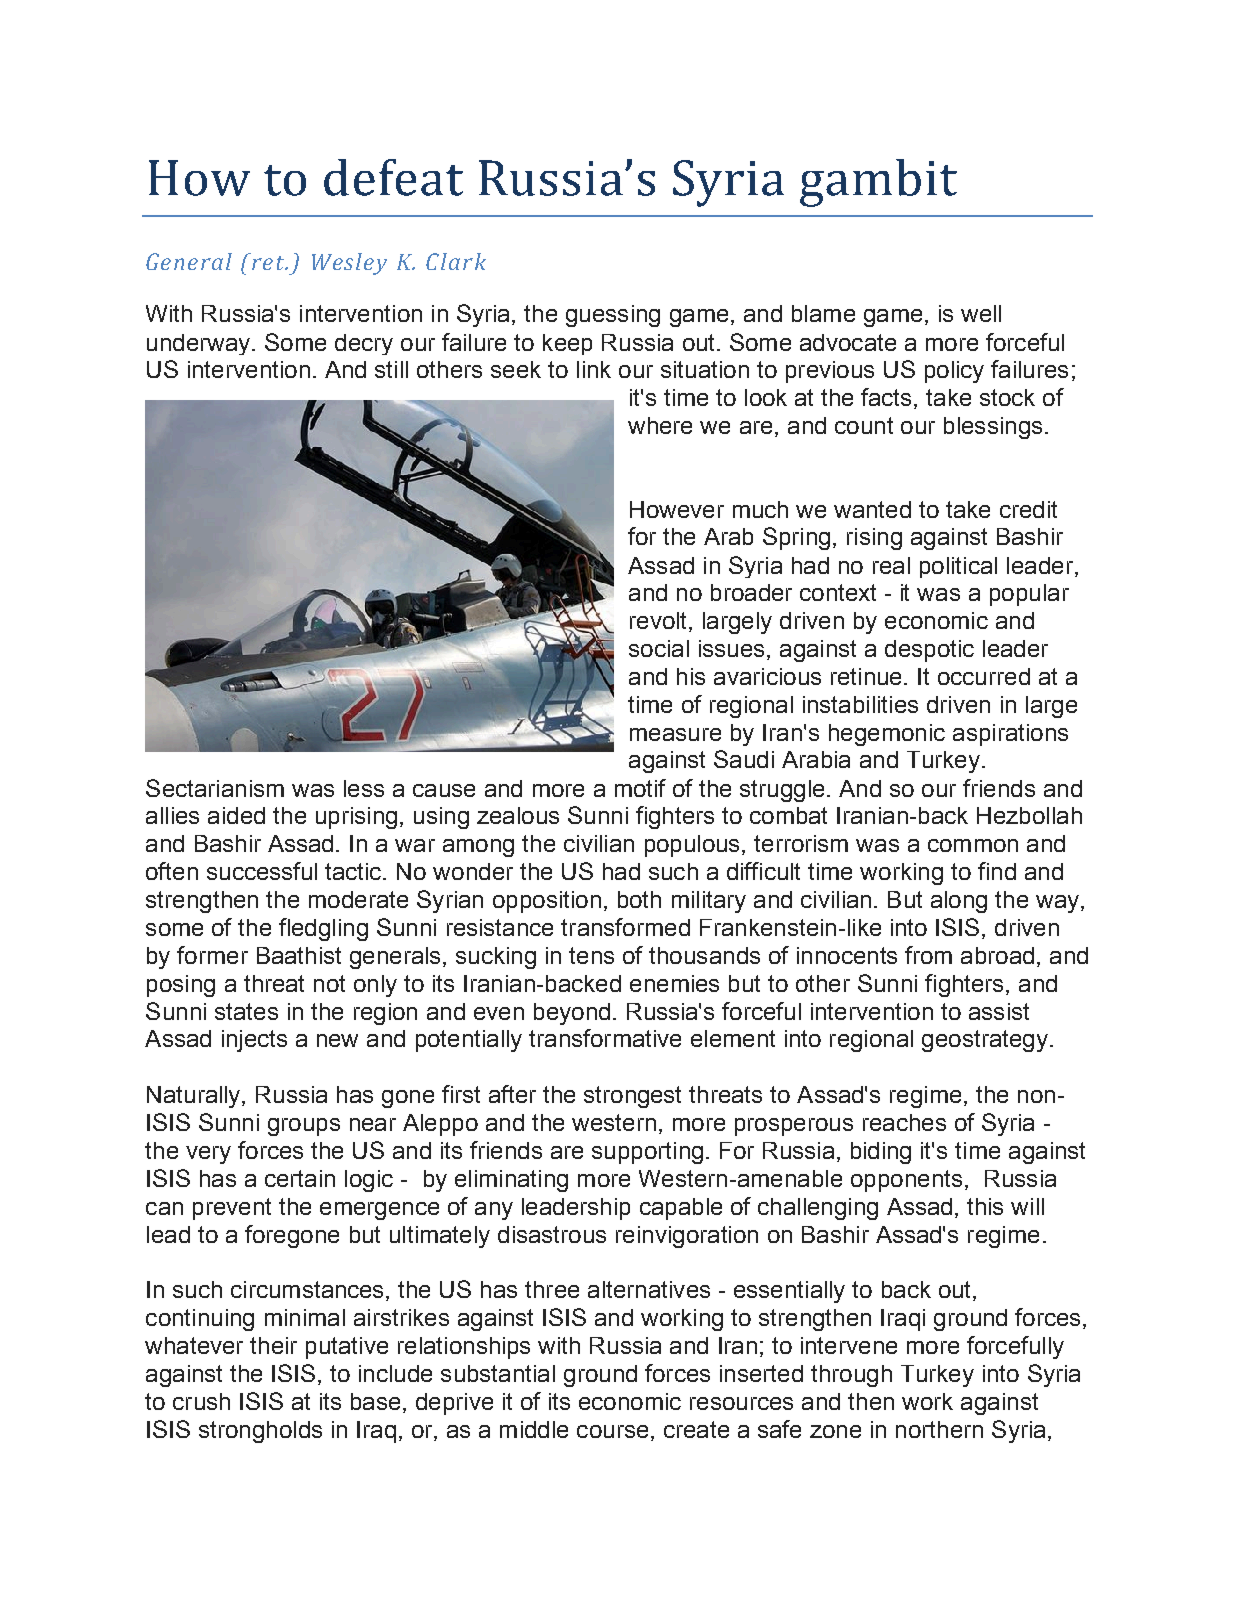  Describe the element at coordinates (567, 344) in the screenshot. I see `keep` at that location.
